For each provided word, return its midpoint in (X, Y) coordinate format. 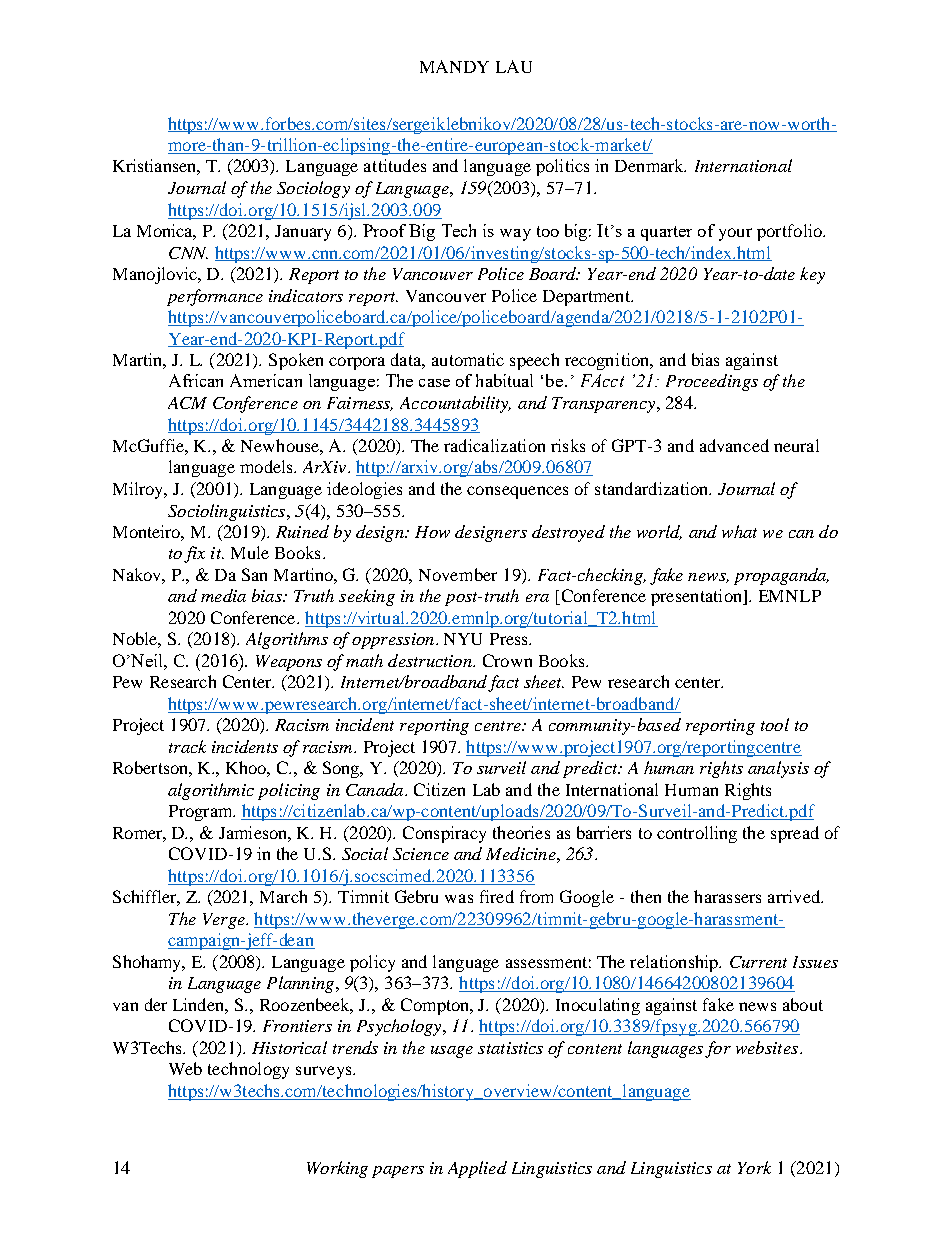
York (754, 1167)
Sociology (313, 189)
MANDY (454, 66)
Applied (477, 1169)
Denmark (650, 165)
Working (337, 1169)
